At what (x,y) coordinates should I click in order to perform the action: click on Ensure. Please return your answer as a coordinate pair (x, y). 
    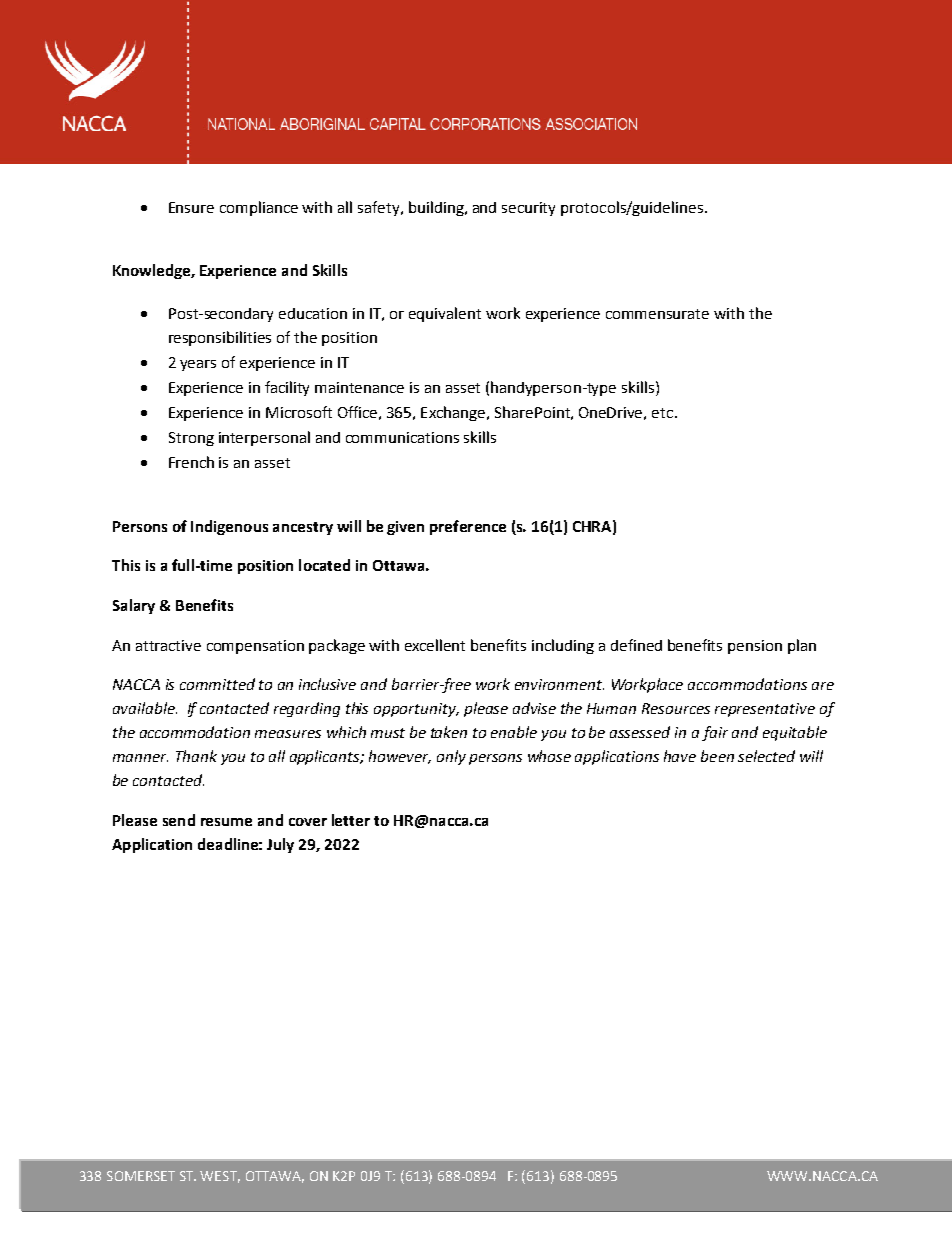
    Looking at the image, I should click on (191, 207).
